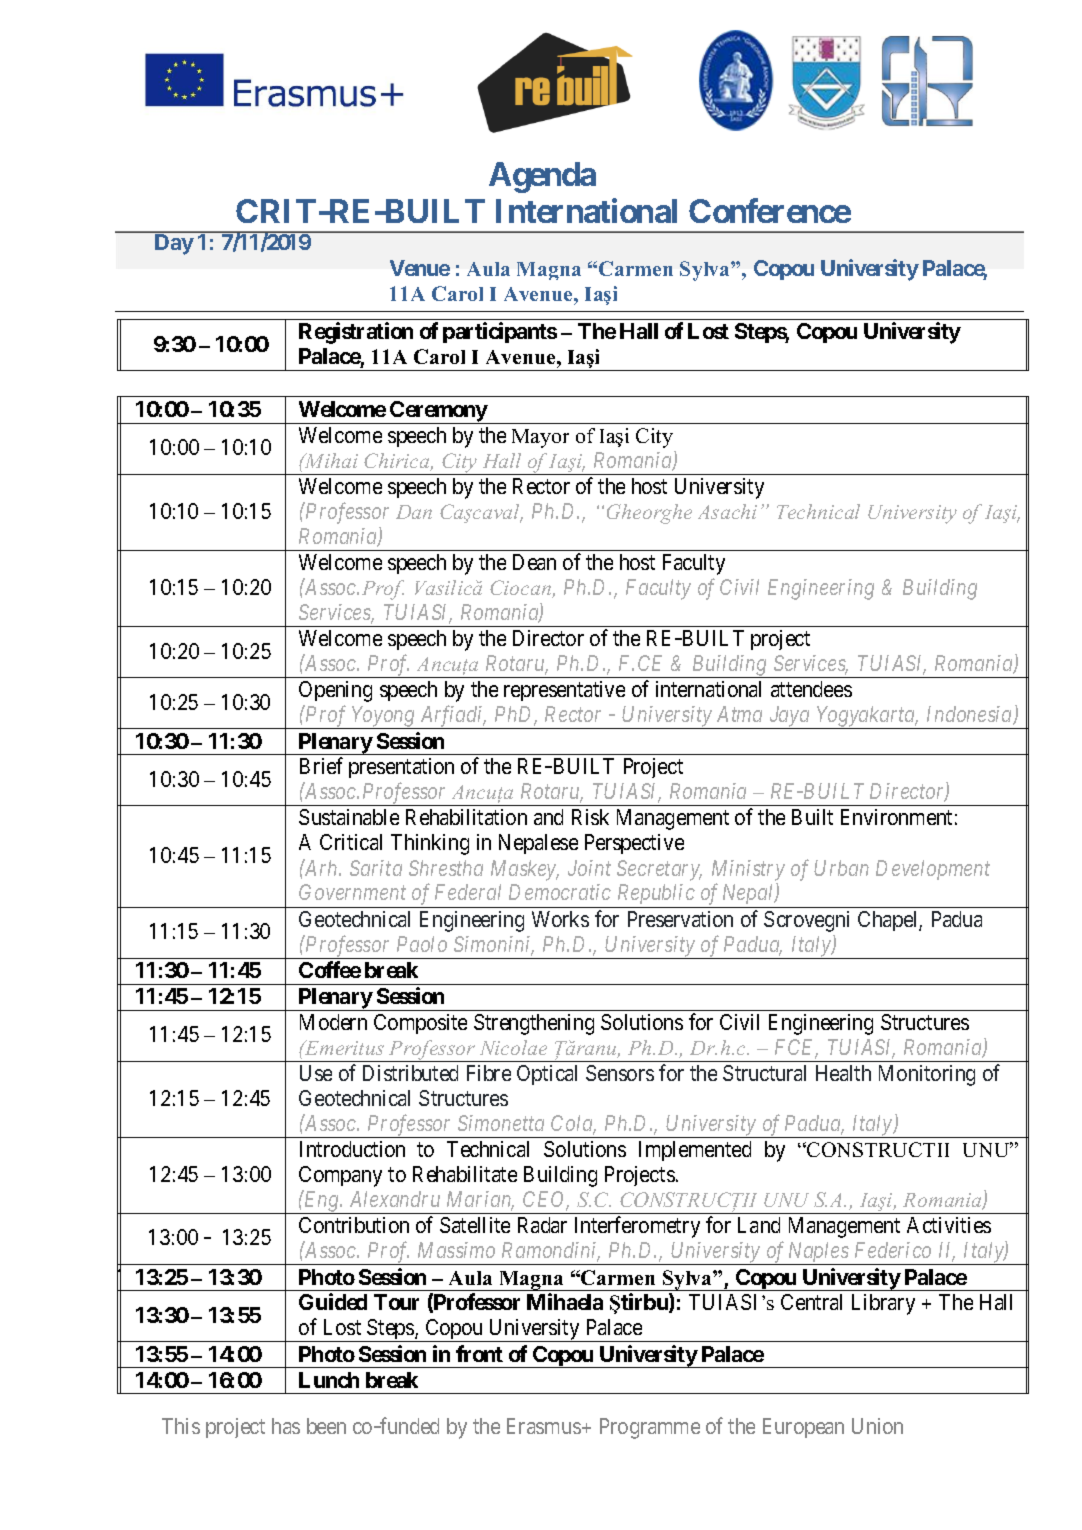 This screenshot has width=1082, height=1530. What do you see at coordinates (896, 817) in the screenshot?
I see `Environment` at bounding box center [896, 817].
